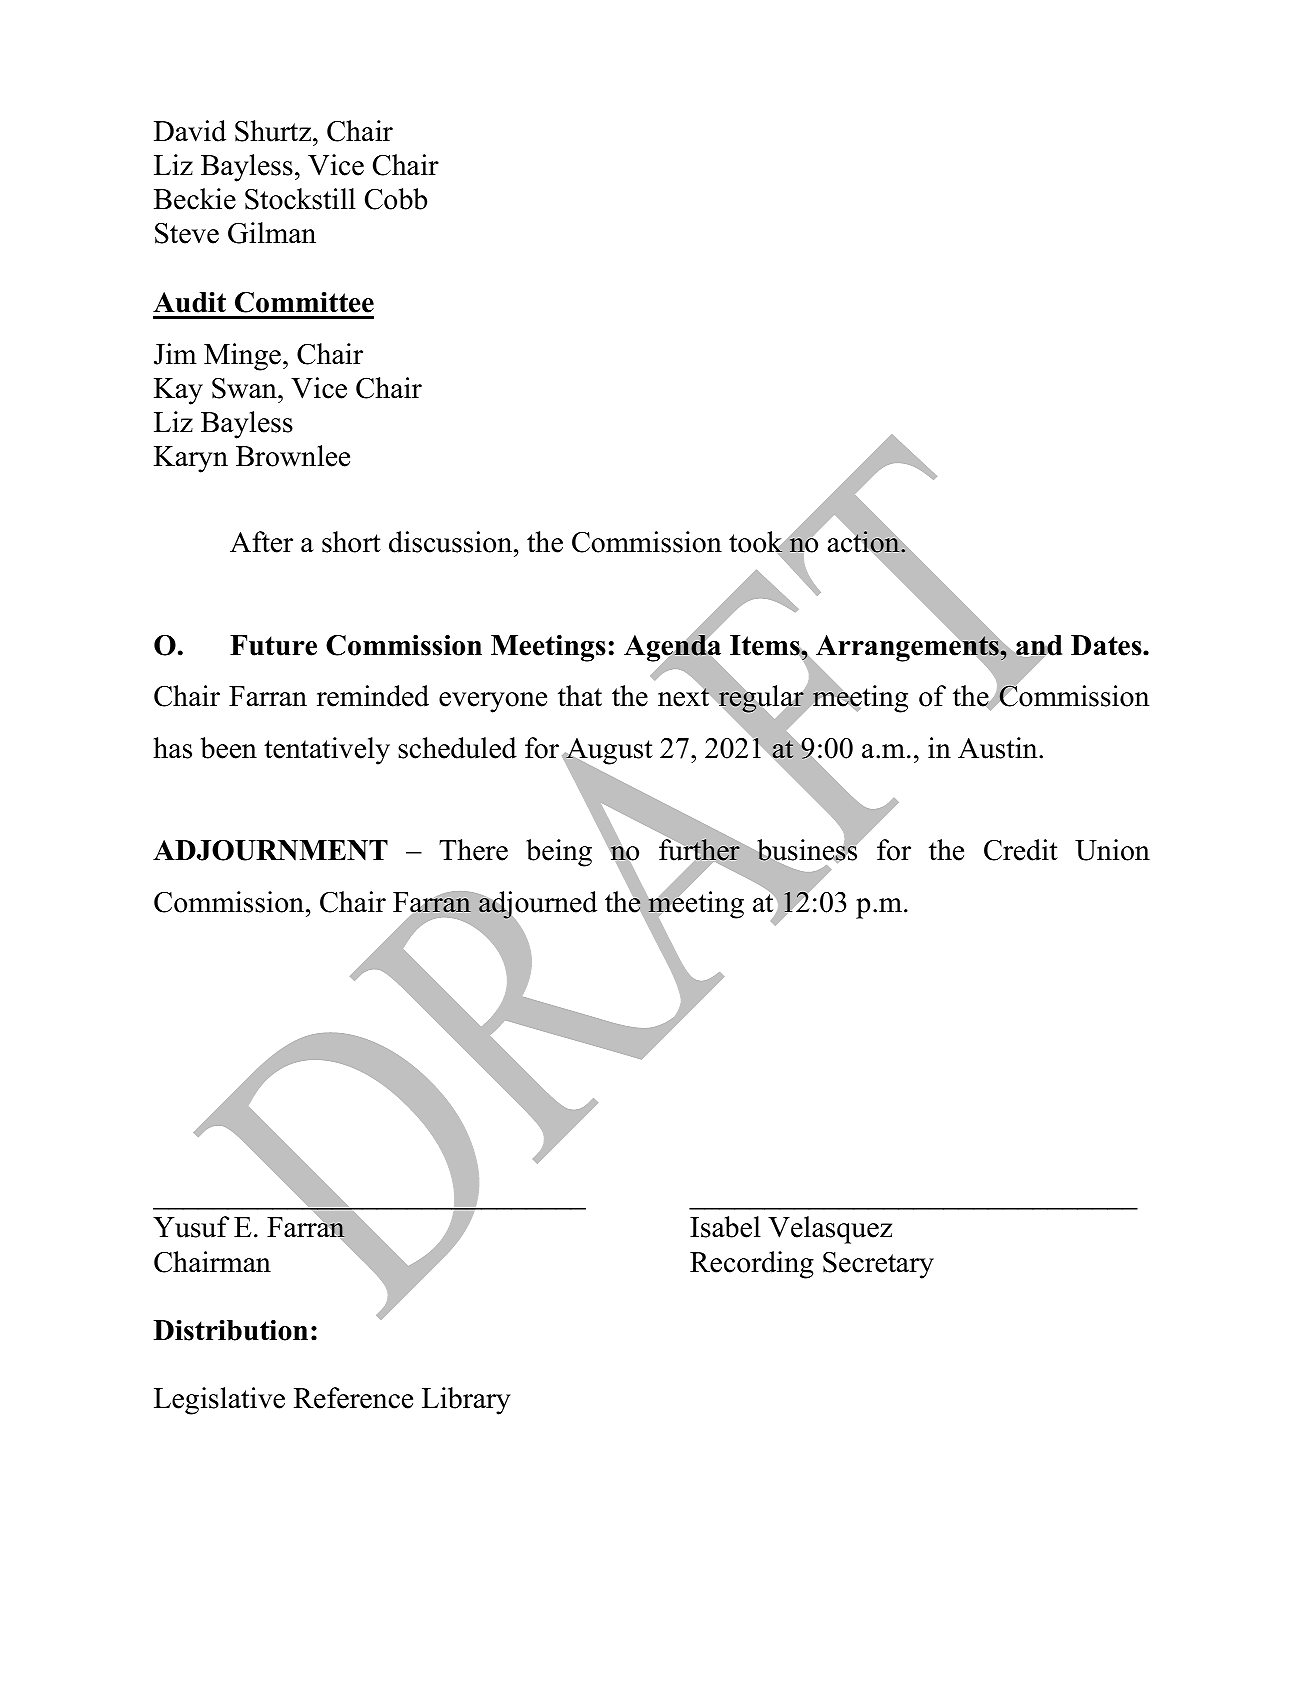  What do you see at coordinates (580, 696) in the screenshot?
I see `that` at bounding box center [580, 696].
